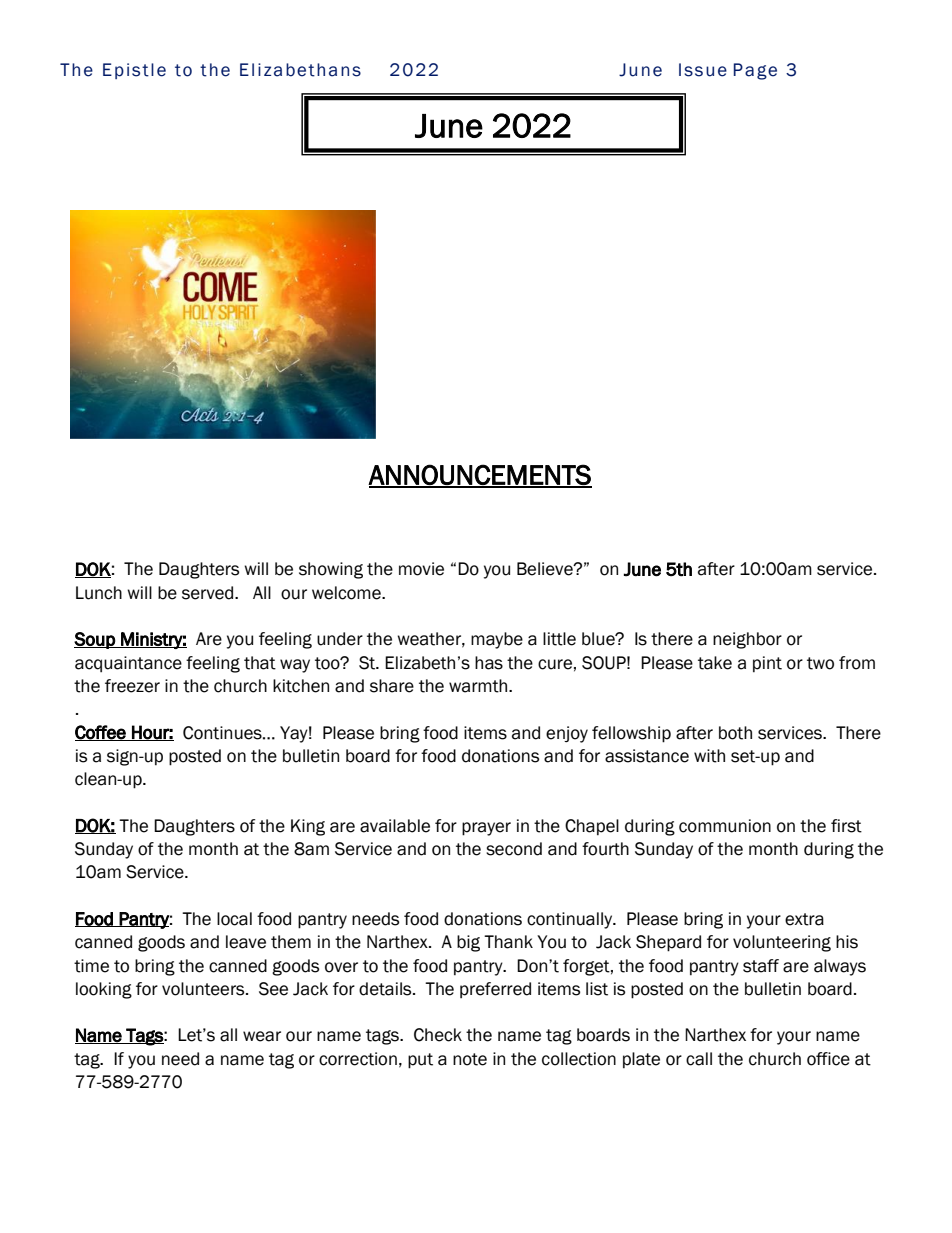 Image resolution: width=952 pixels, height=1233 pixels. Describe the element at coordinates (101, 733) in the screenshot. I see `Coffee` at that location.
